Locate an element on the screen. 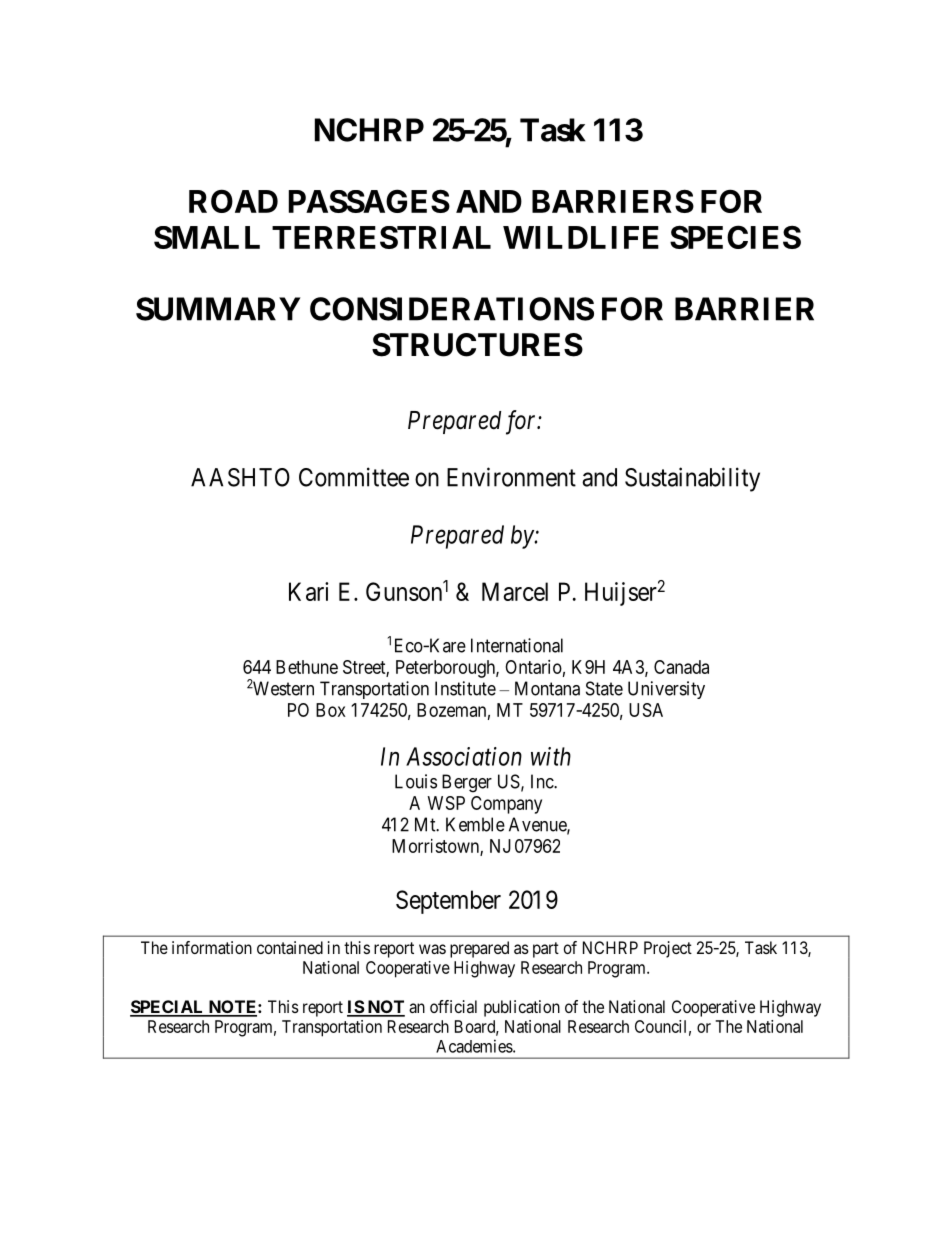 This screenshot has height=1233, width=952. Kari is located at coordinates (308, 591).
